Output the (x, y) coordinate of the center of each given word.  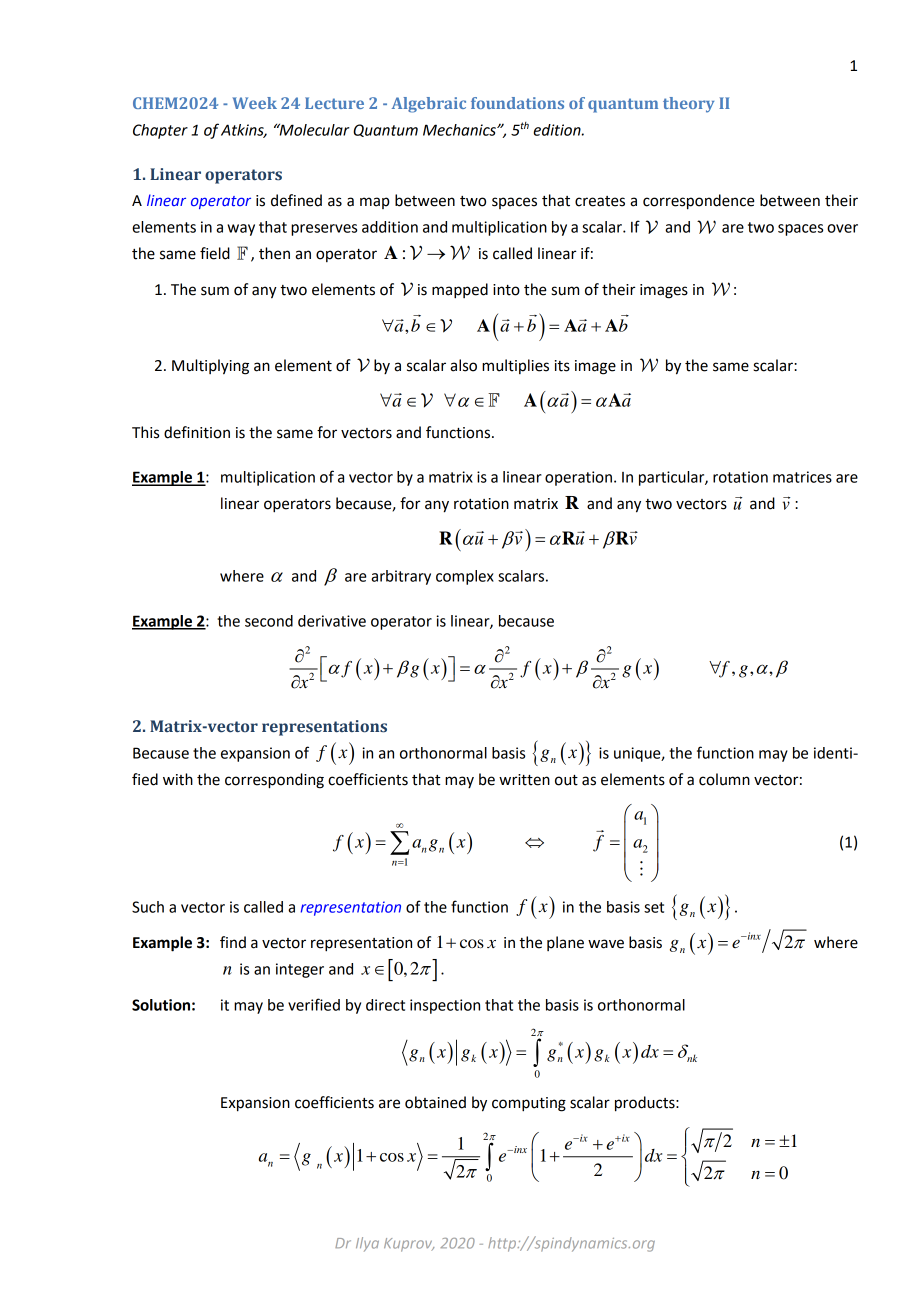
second (269, 621)
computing (529, 1104)
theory (688, 105)
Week (255, 103)
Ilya (367, 1244)
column (724, 779)
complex (465, 577)
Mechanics (460, 130)
